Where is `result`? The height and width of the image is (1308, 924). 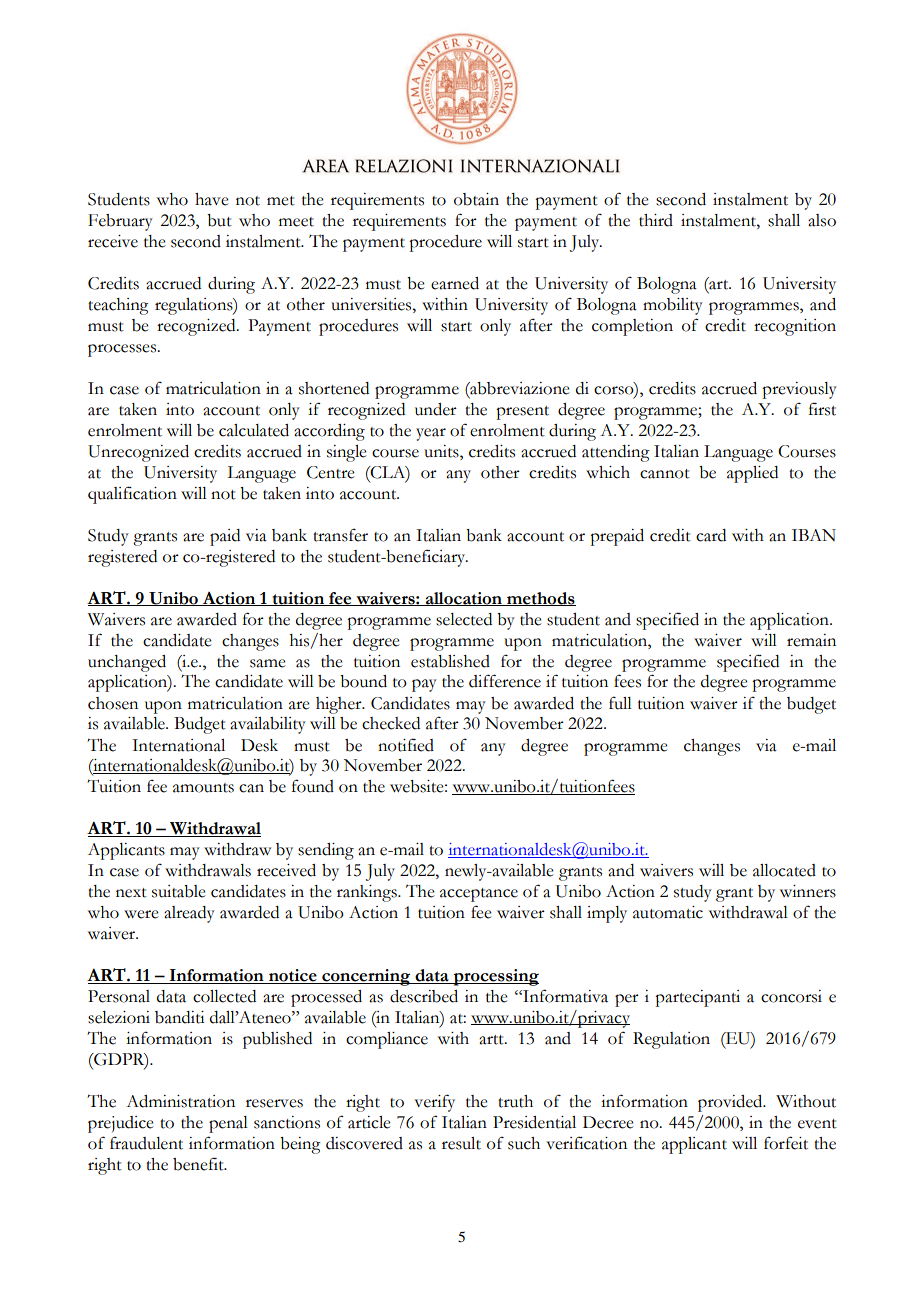
result is located at coordinates (461, 1143).
